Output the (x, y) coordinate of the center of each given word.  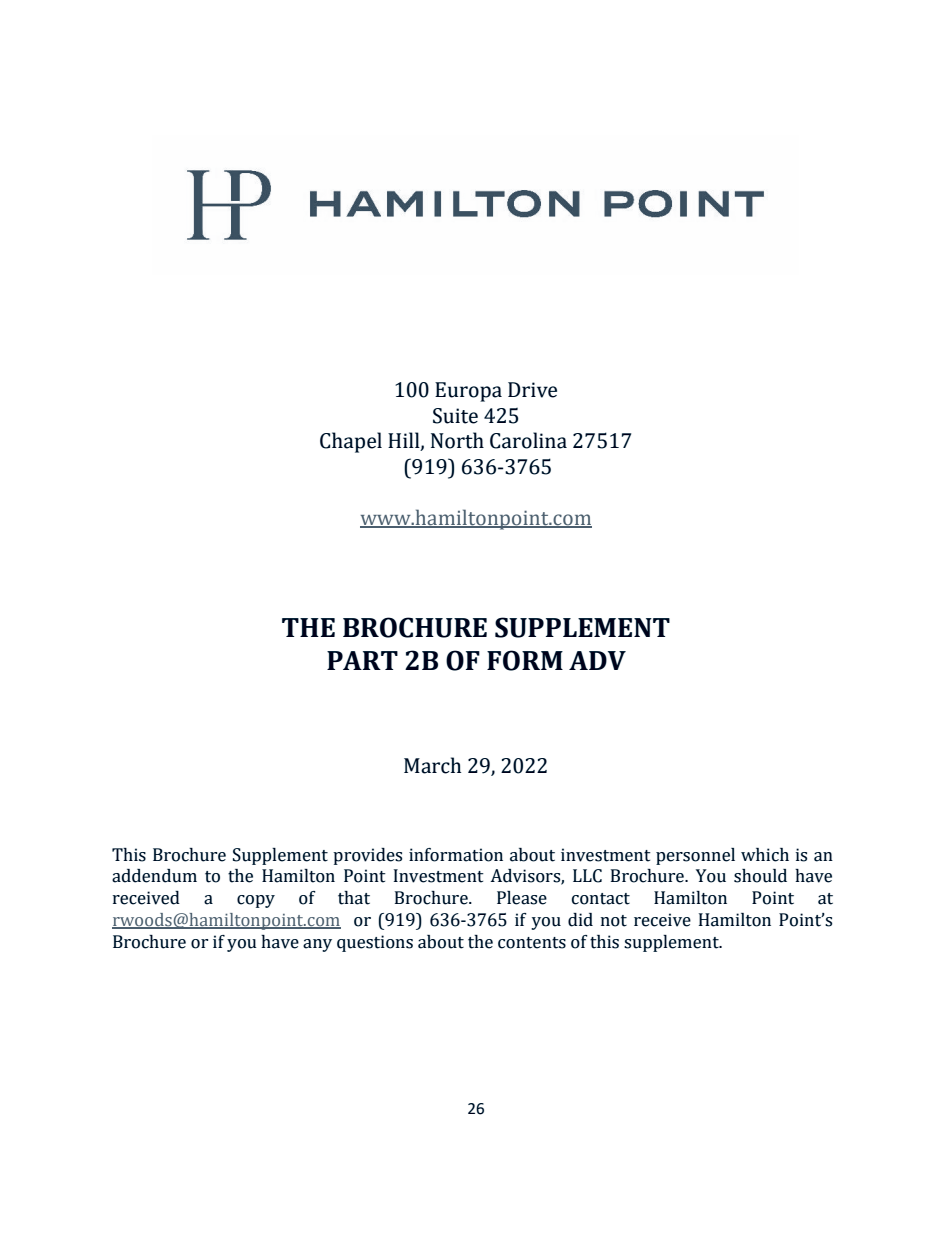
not (614, 921)
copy (256, 901)
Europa (468, 392)
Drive (532, 390)
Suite (455, 416)
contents (532, 943)
